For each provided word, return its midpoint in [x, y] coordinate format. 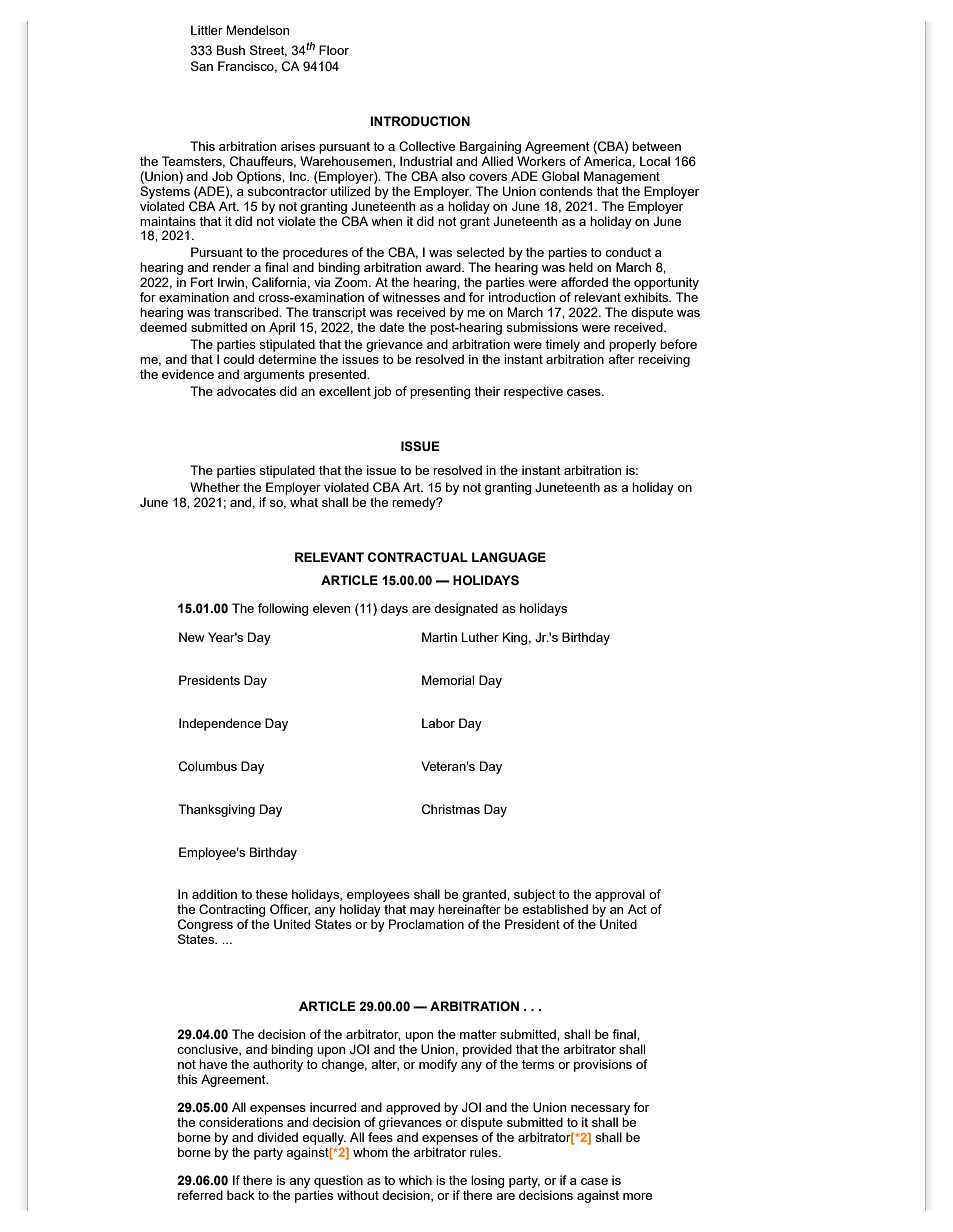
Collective [427, 146]
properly [632, 345]
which [415, 1180]
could [238, 359]
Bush [231, 50]
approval [620, 895]
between [656, 146]
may [422, 912]
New [192, 637]
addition [214, 894]
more [637, 1196]
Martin [439, 637]
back [241, 1195]
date [391, 327]
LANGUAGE [509, 557]
